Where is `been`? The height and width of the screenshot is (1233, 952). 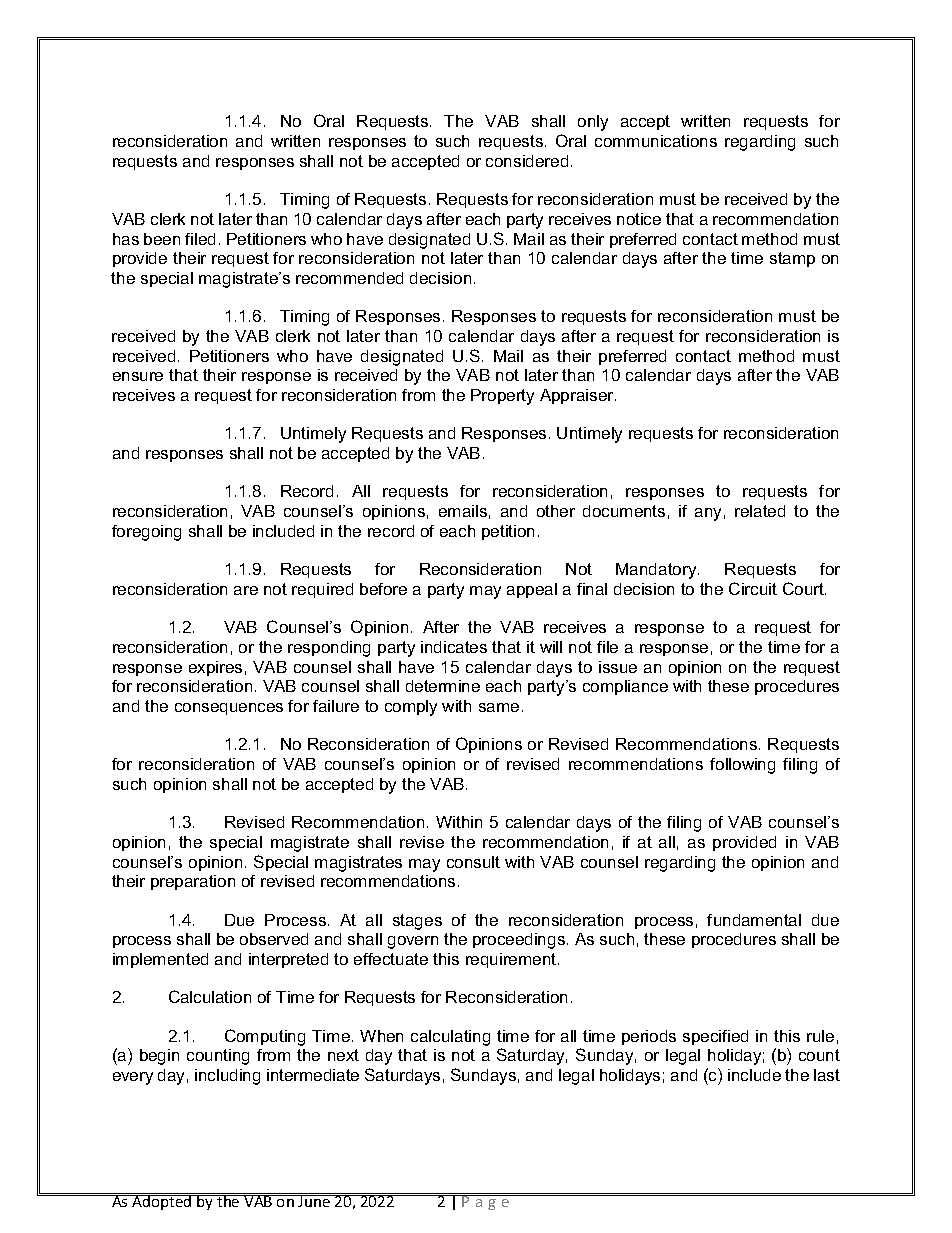
been is located at coordinates (162, 239).
